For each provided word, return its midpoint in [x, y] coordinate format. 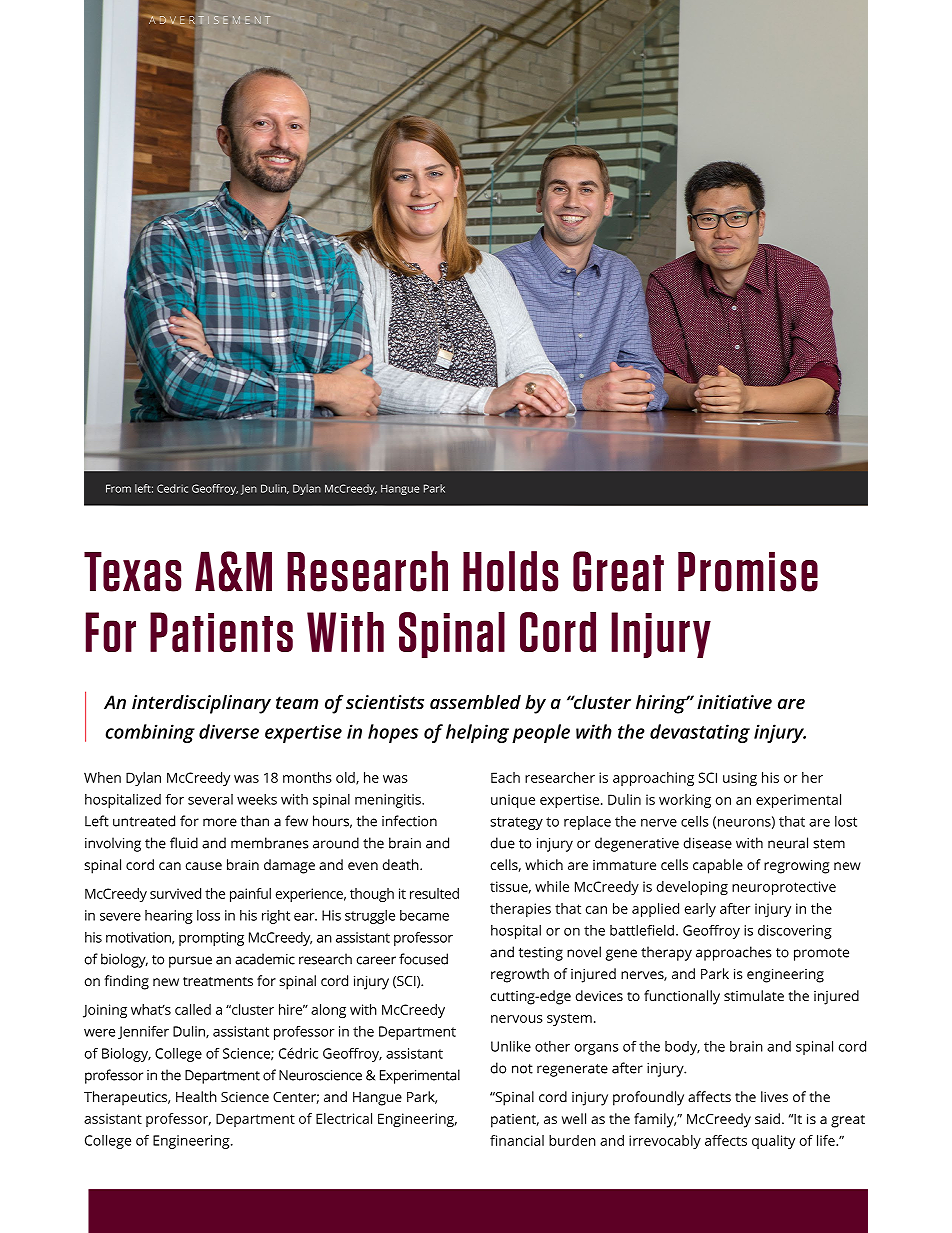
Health [196, 1096]
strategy [516, 823]
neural [788, 843]
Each [505, 777]
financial [517, 1140]
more [220, 822]
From [118, 488]
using [740, 779]
